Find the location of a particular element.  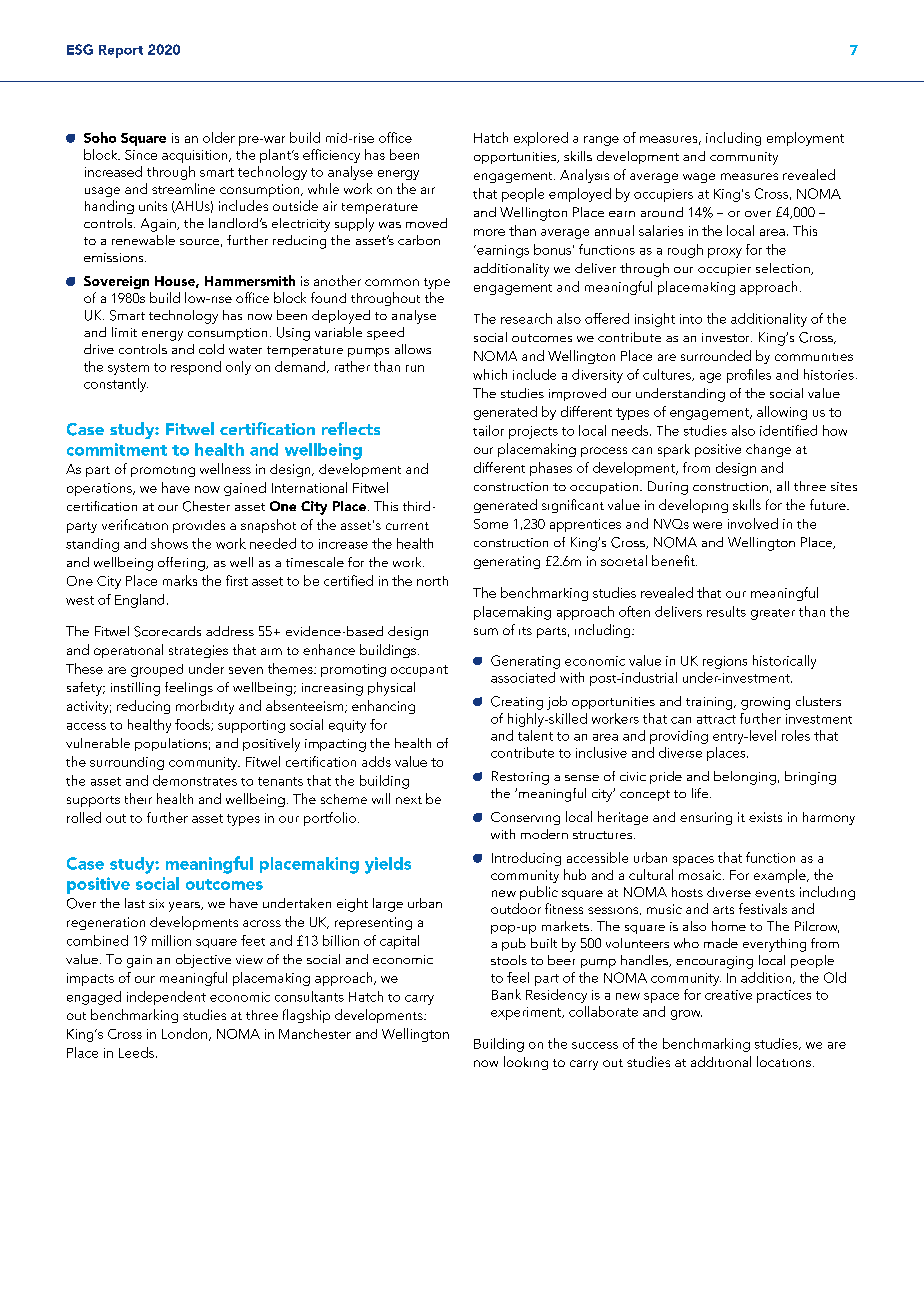

offering is located at coordinates (182, 564).
